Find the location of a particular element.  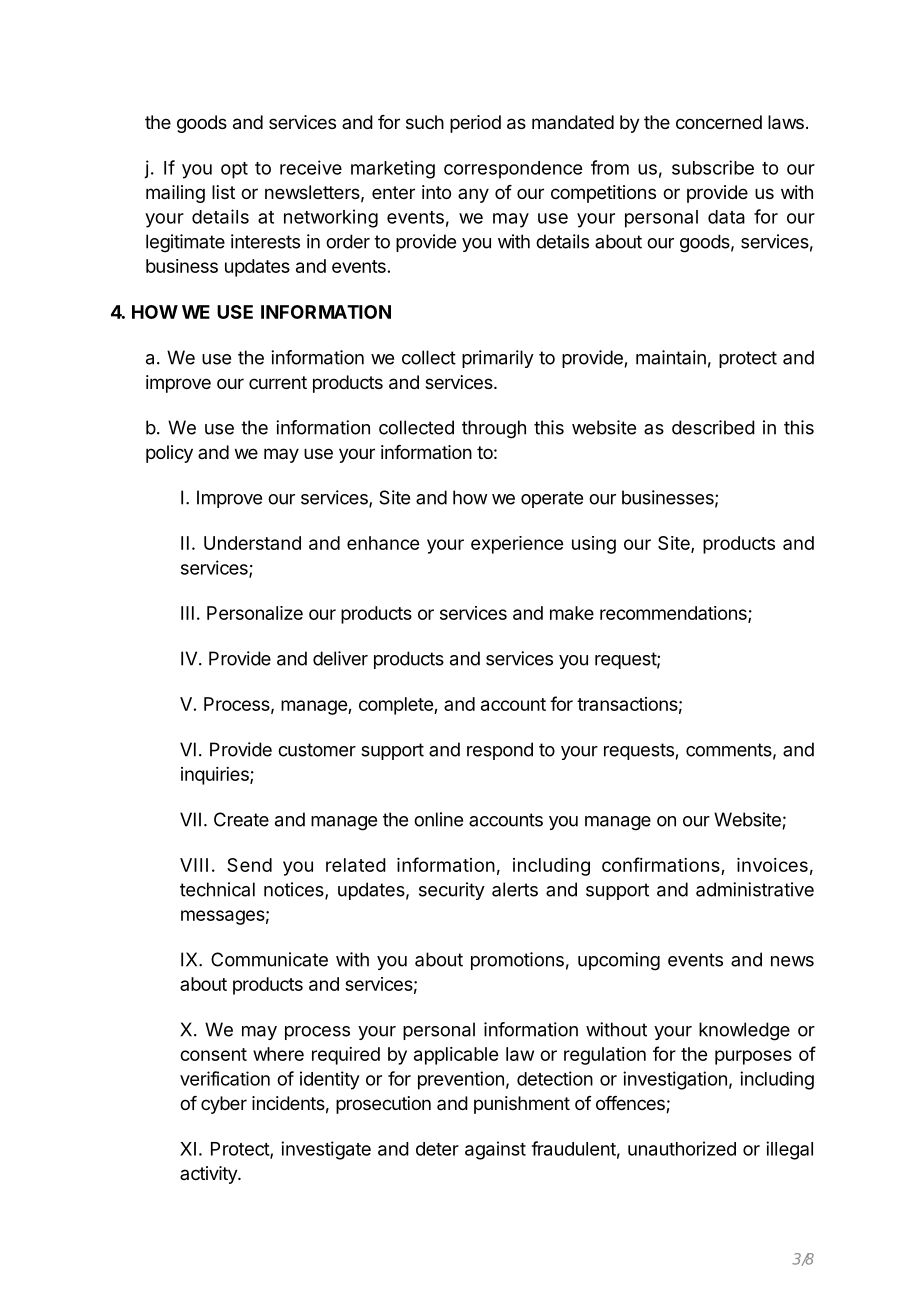

online is located at coordinates (438, 819).
